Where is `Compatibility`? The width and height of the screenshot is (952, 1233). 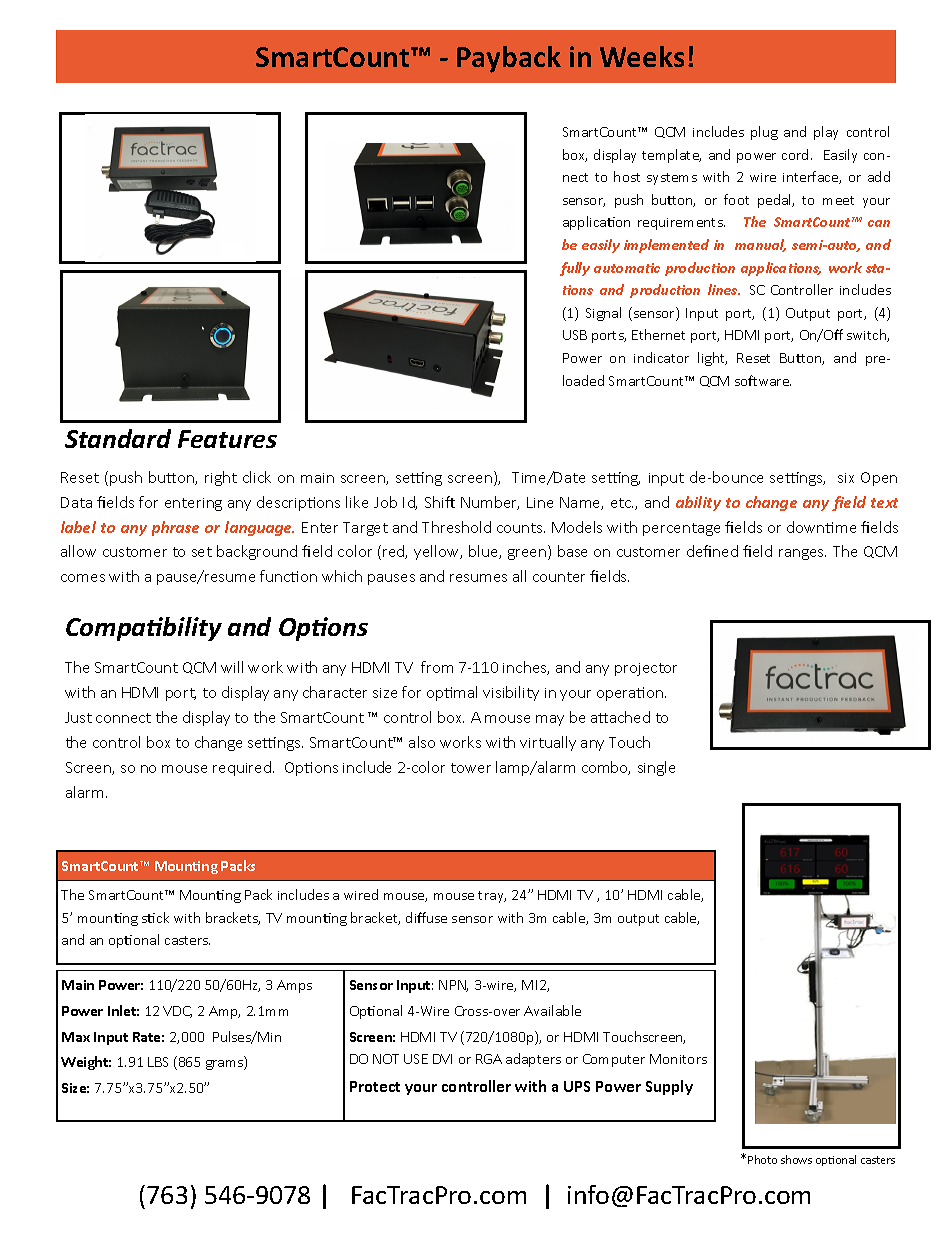 Compatibility is located at coordinates (144, 629).
